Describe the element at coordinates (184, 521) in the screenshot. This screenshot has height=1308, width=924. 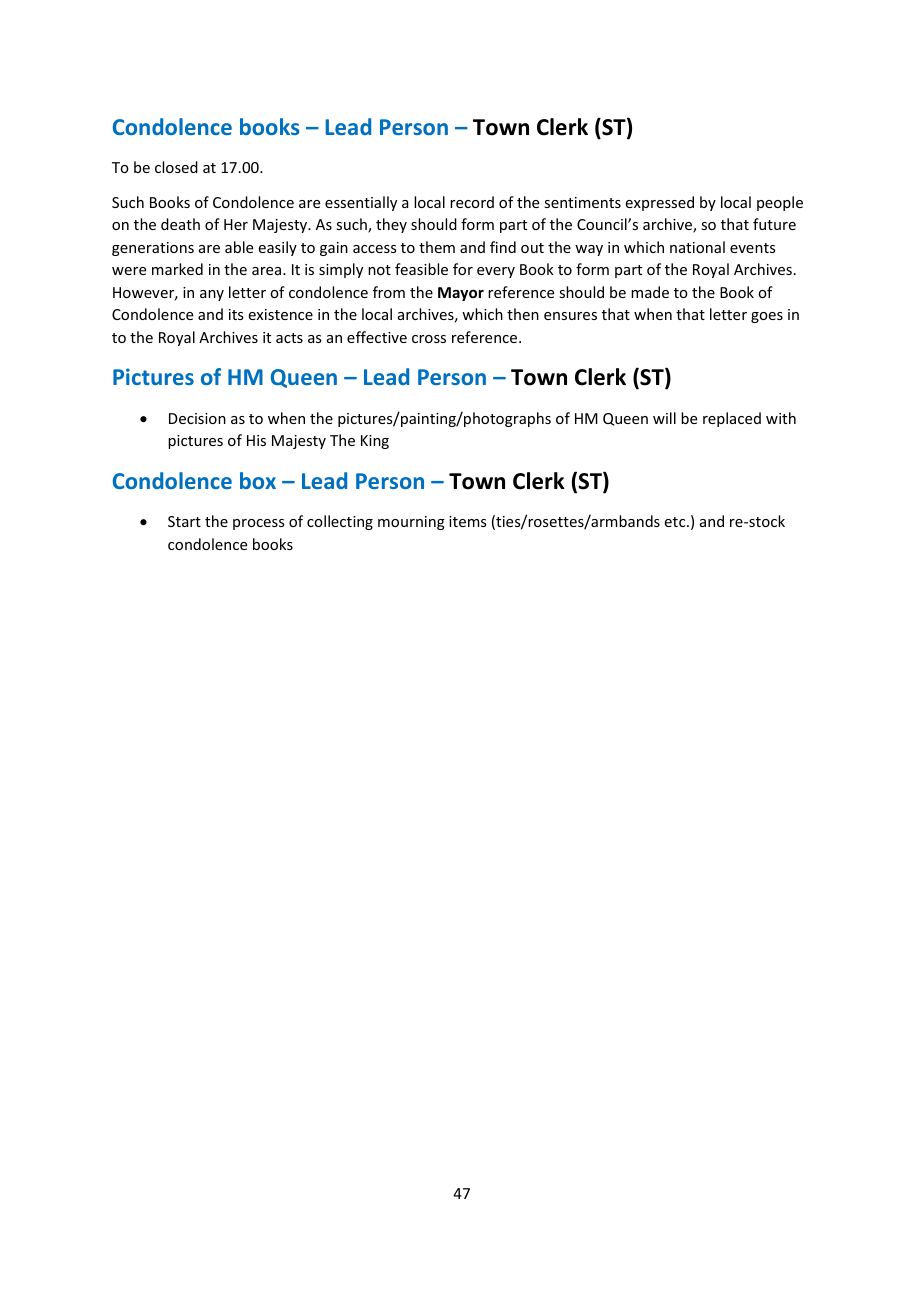
I see `Start` at that location.
